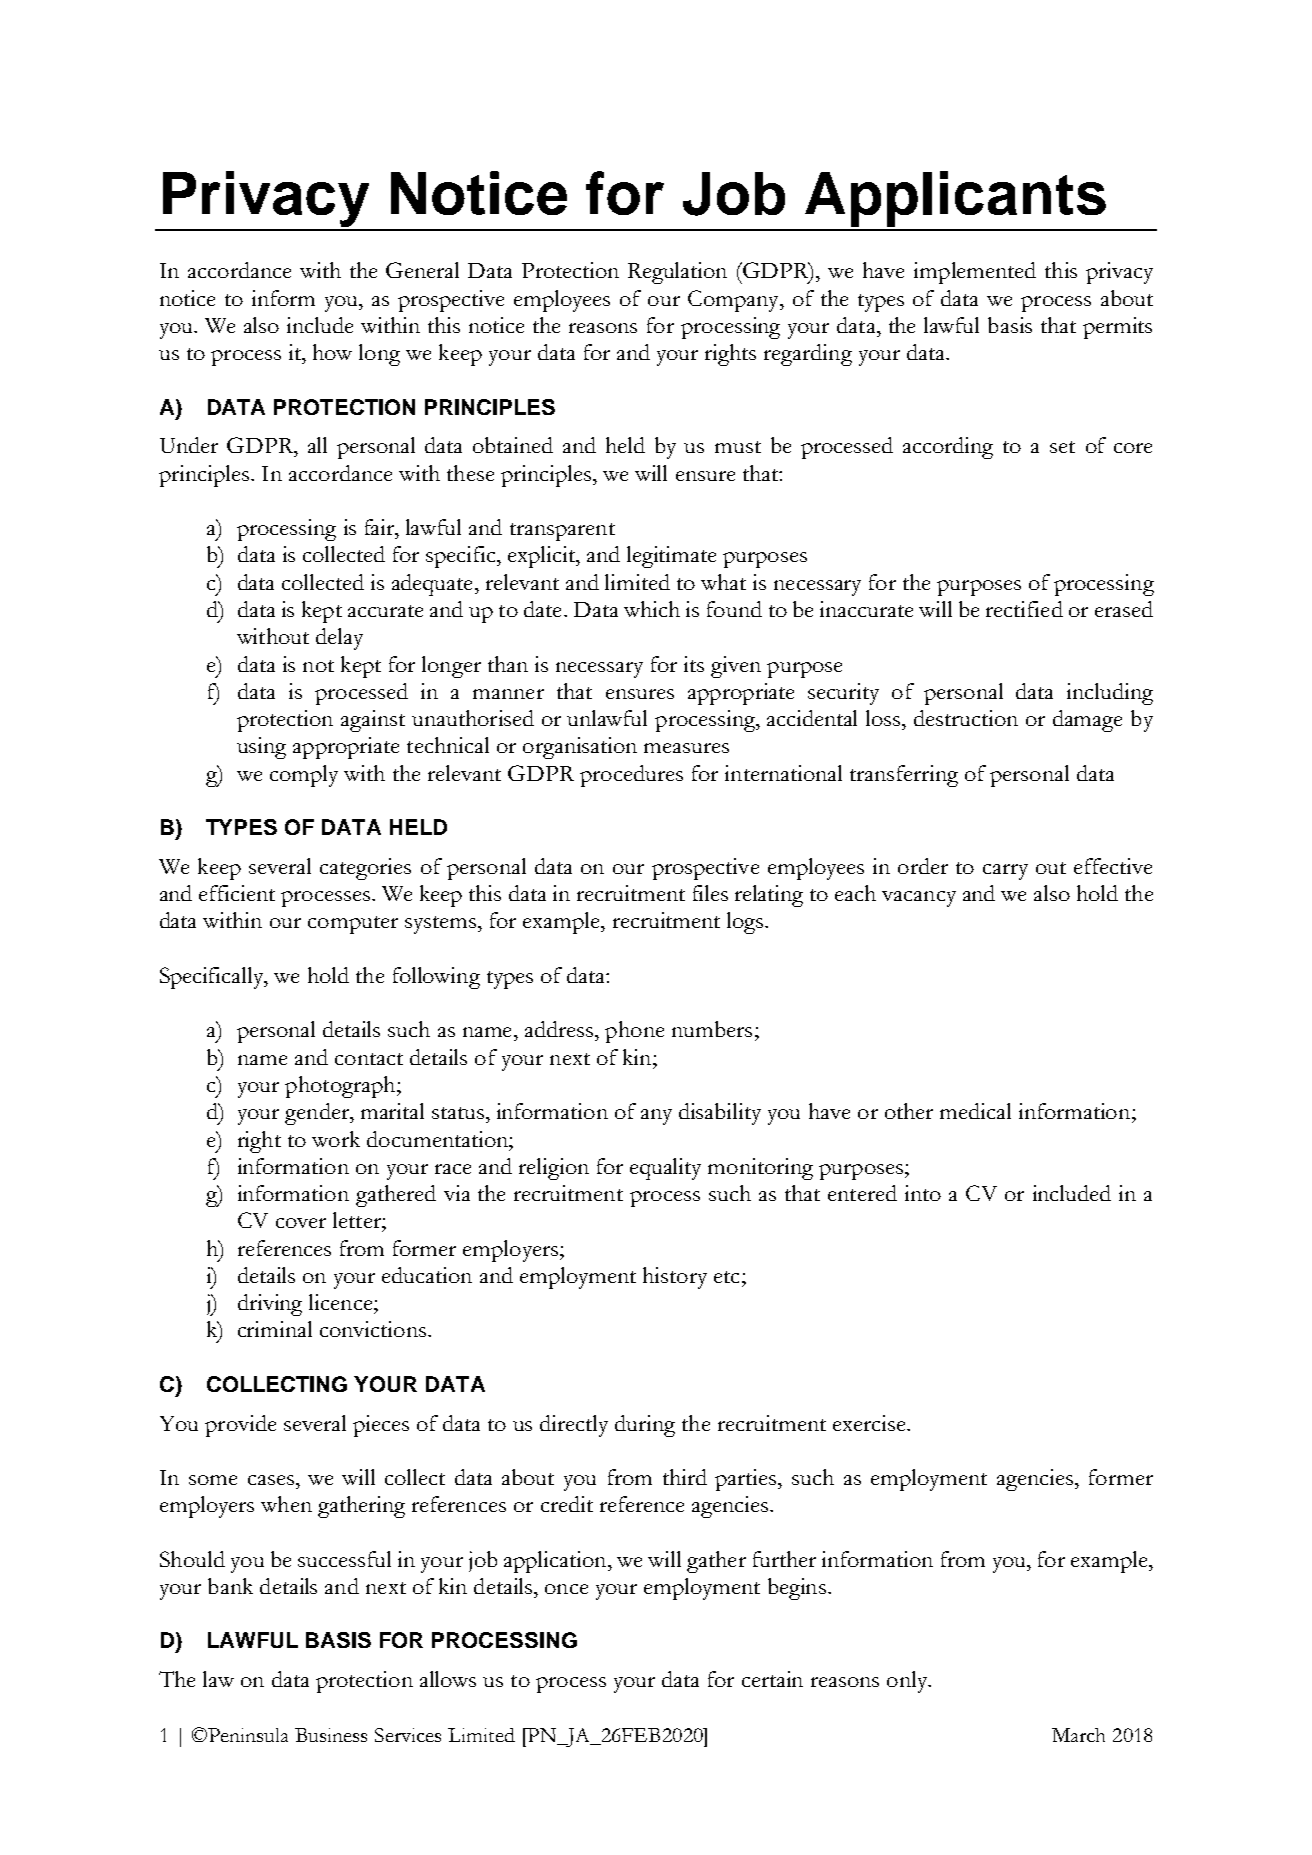 Image resolution: width=1312 pixels, height=1855 pixels. I want to click on medical, so click(975, 1111).
